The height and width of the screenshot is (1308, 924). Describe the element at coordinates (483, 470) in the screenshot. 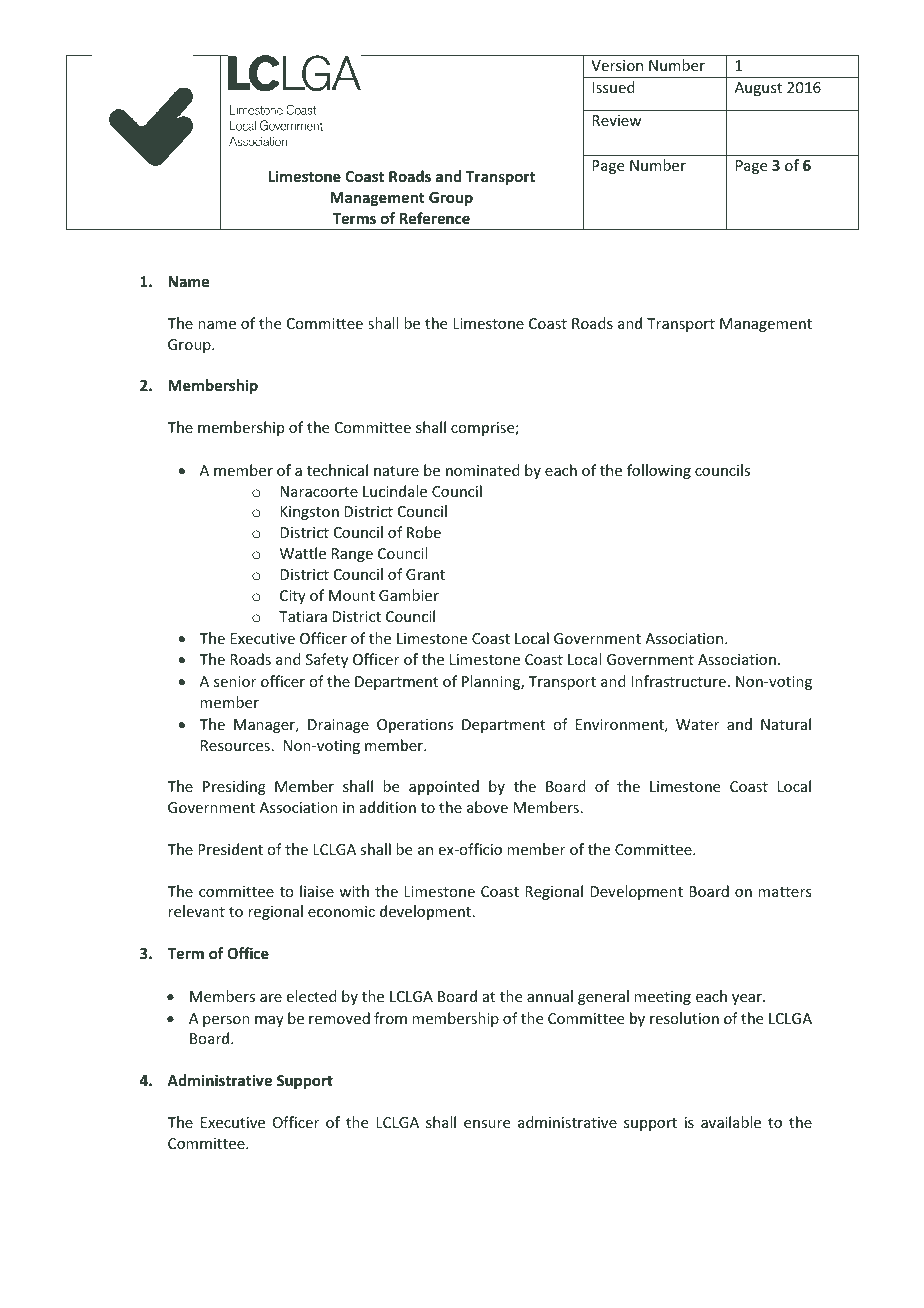

I see `nominated` at that location.
